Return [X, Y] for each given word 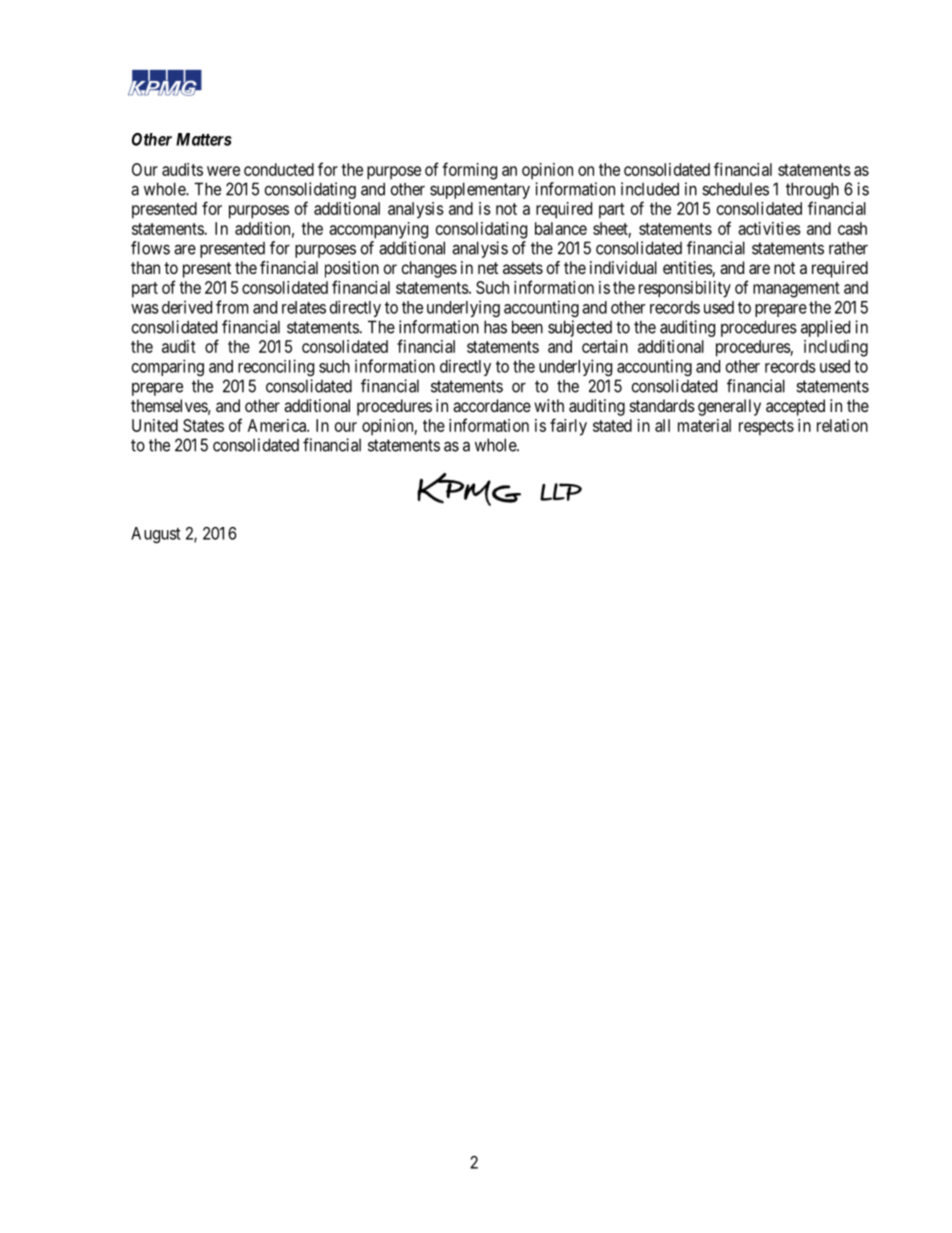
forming [469, 171]
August [156, 535]
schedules [735, 189]
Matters [204, 139]
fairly [568, 427]
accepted [795, 407]
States [203, 425]
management [796, 290]
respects [766, 428]
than [145, 267]
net [488, 268]
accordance [492, 405]
